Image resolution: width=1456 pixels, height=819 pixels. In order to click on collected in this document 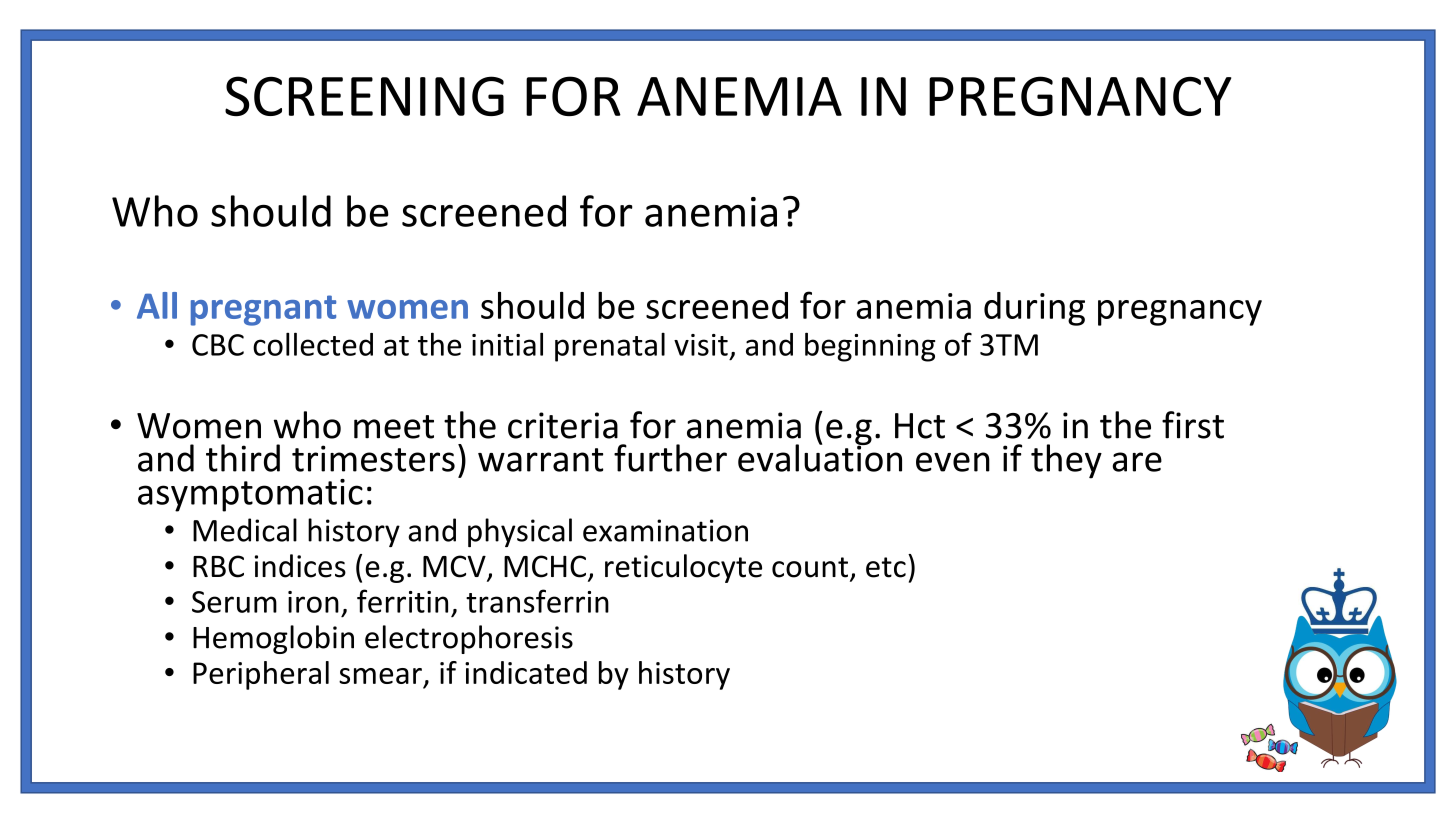, I will do `click(313, 344)`.
